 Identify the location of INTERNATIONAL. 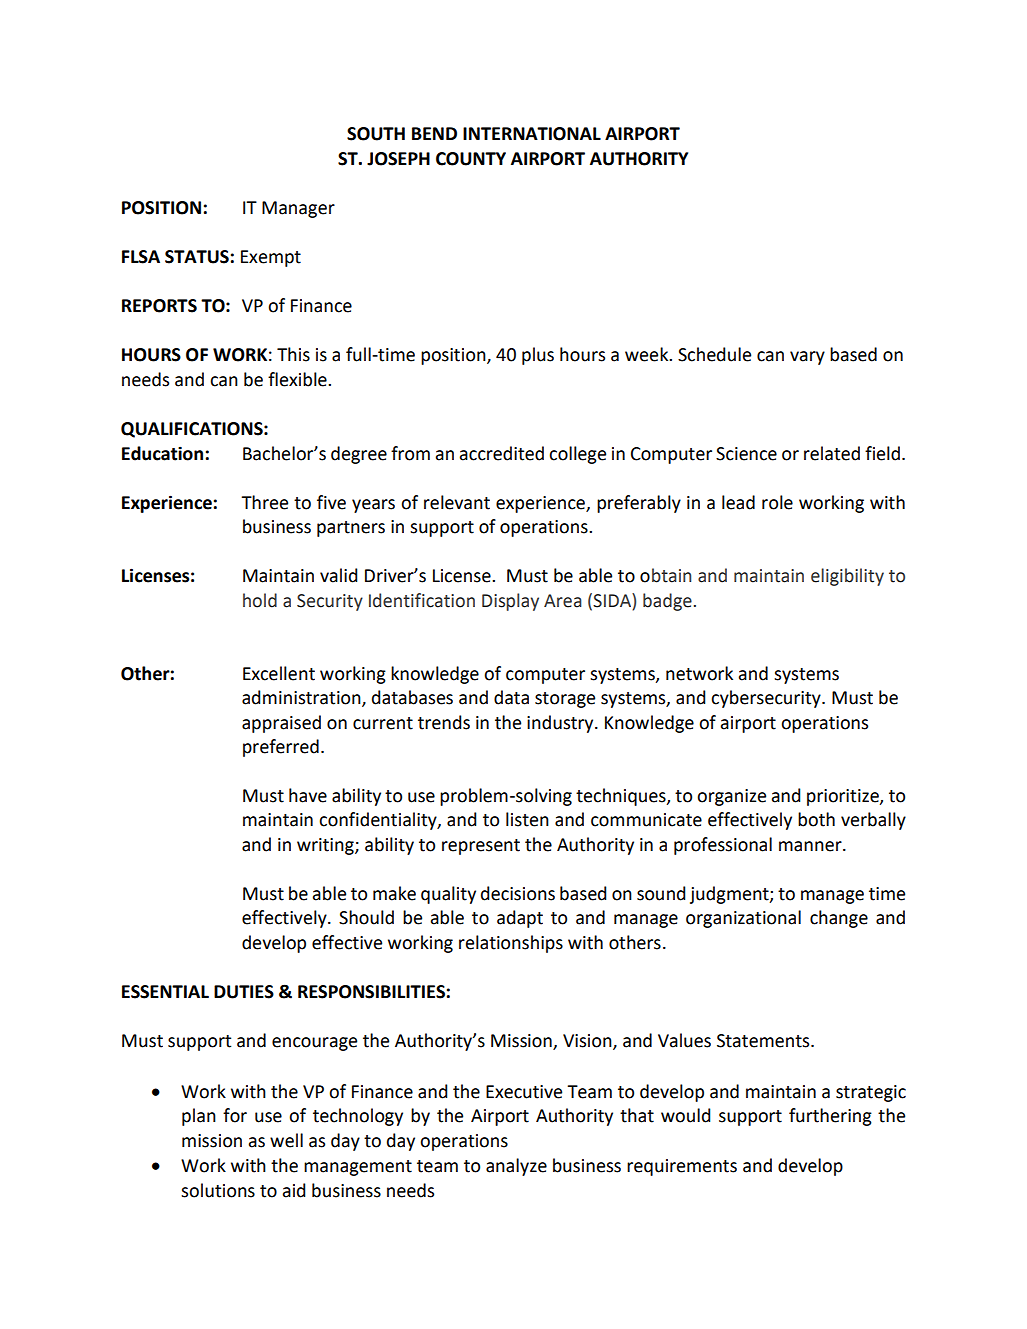
(532, 134).
